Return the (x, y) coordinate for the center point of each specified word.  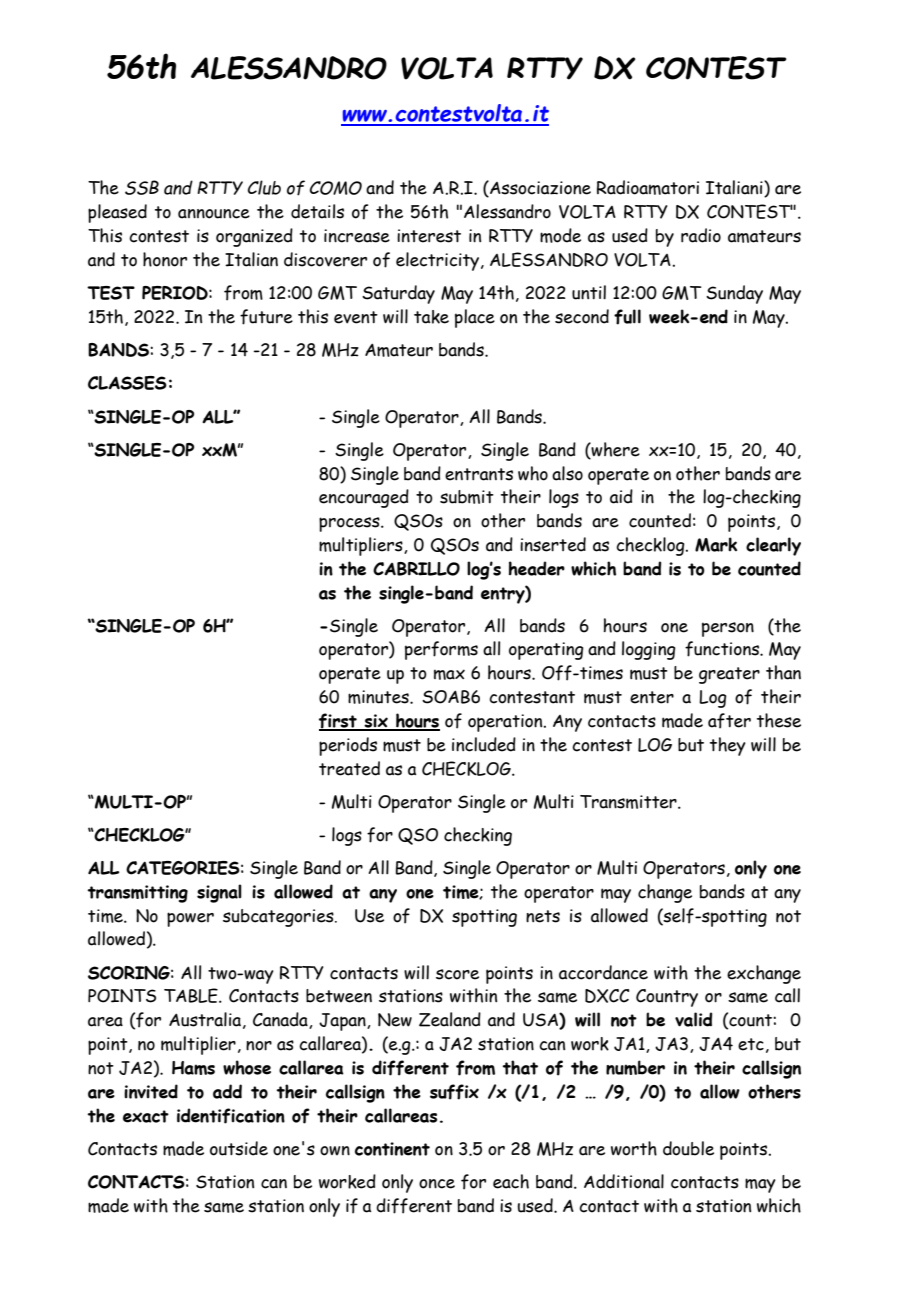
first (339, 722)
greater (729, 675)
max (449, 674)
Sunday (734, 294)
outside (239, 1148)
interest (429, 236)
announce (214, 214)
